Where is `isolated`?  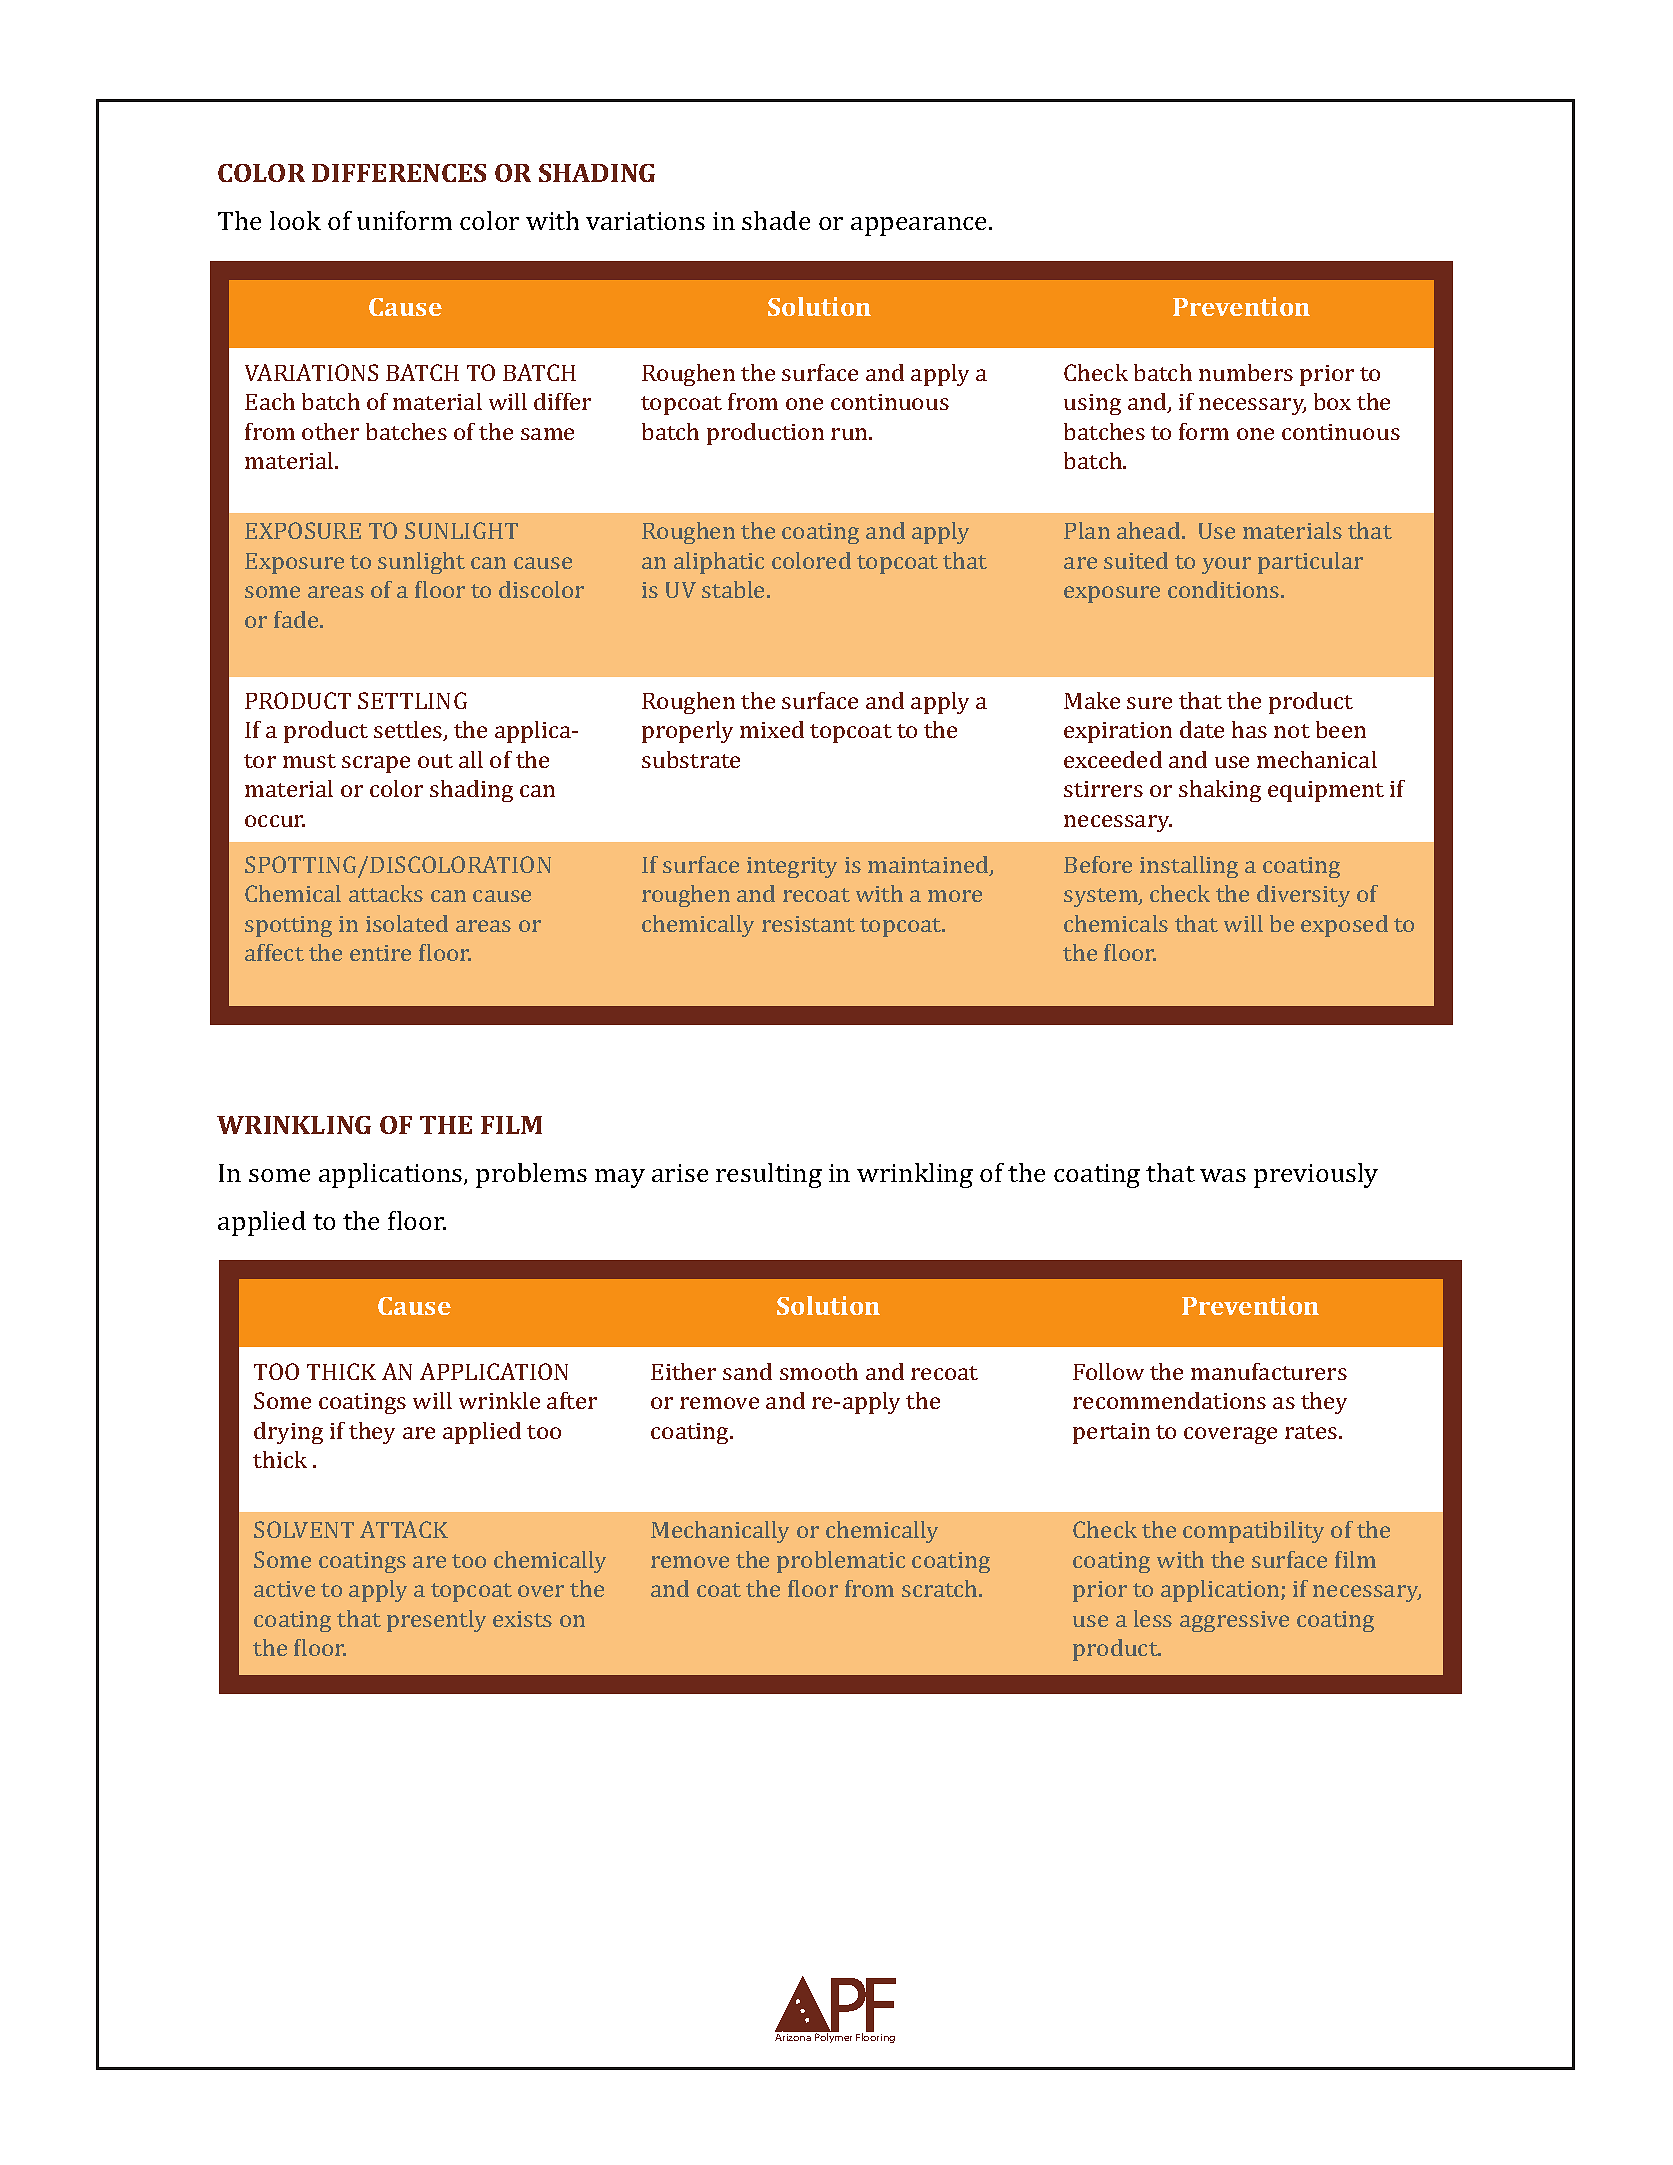 isolated is located at coordinates (407, 923).
